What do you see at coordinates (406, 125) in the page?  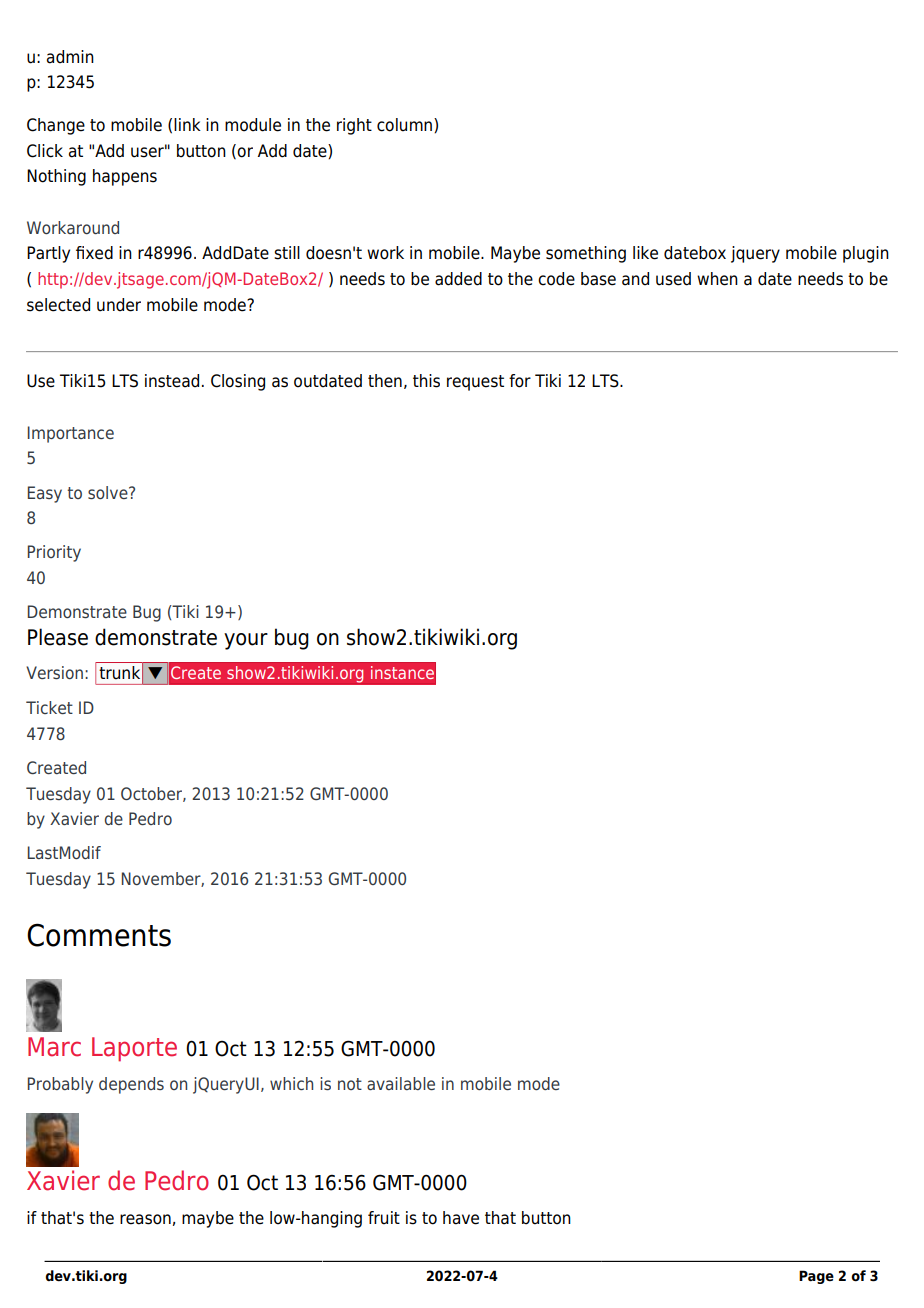 I see `column` at bounding box center [406, 125].
